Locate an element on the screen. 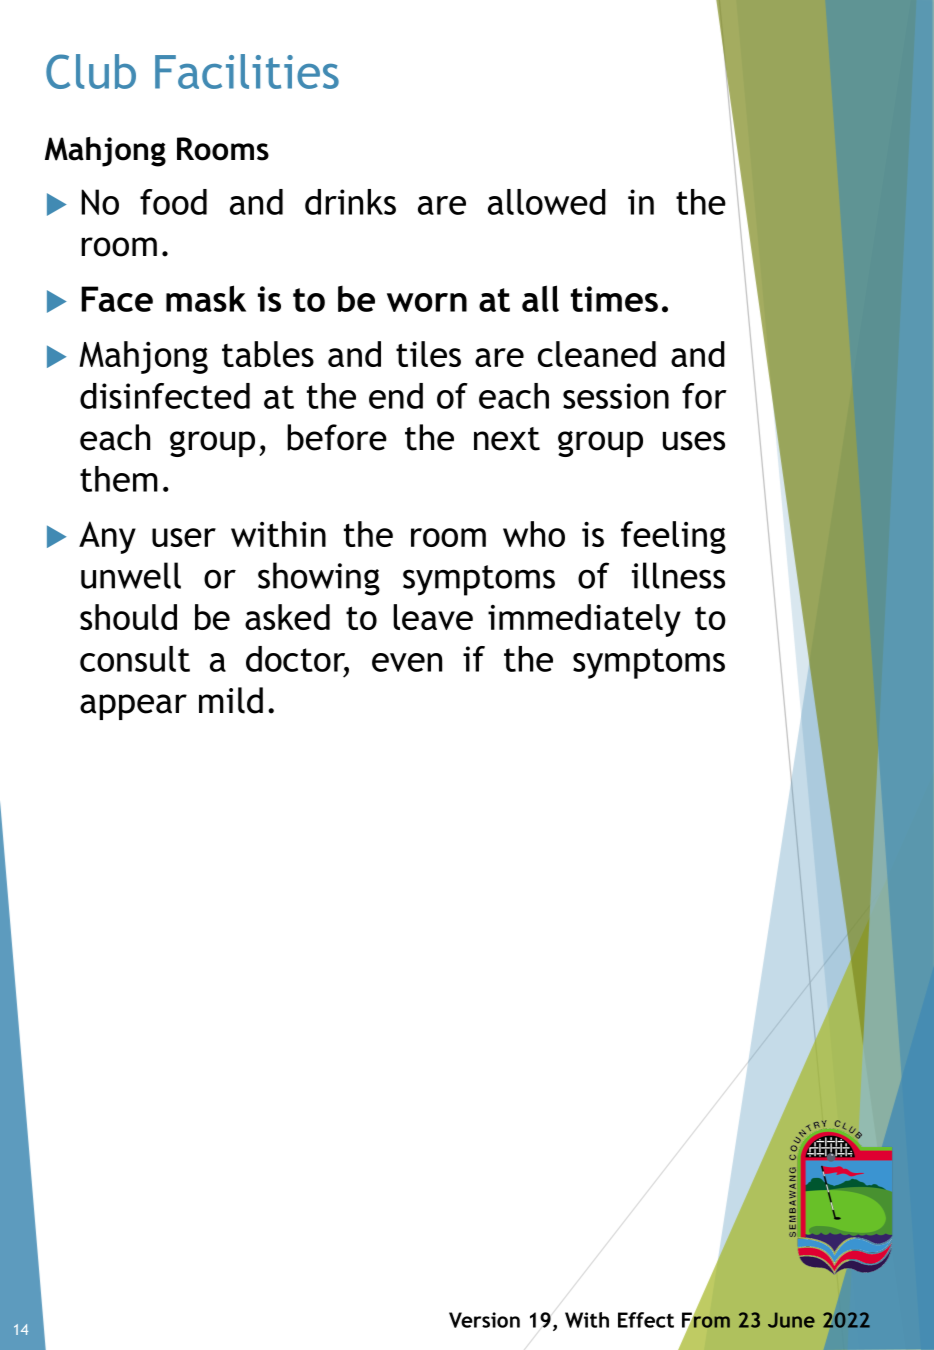  Version is located at coordinates (484, 1320).
